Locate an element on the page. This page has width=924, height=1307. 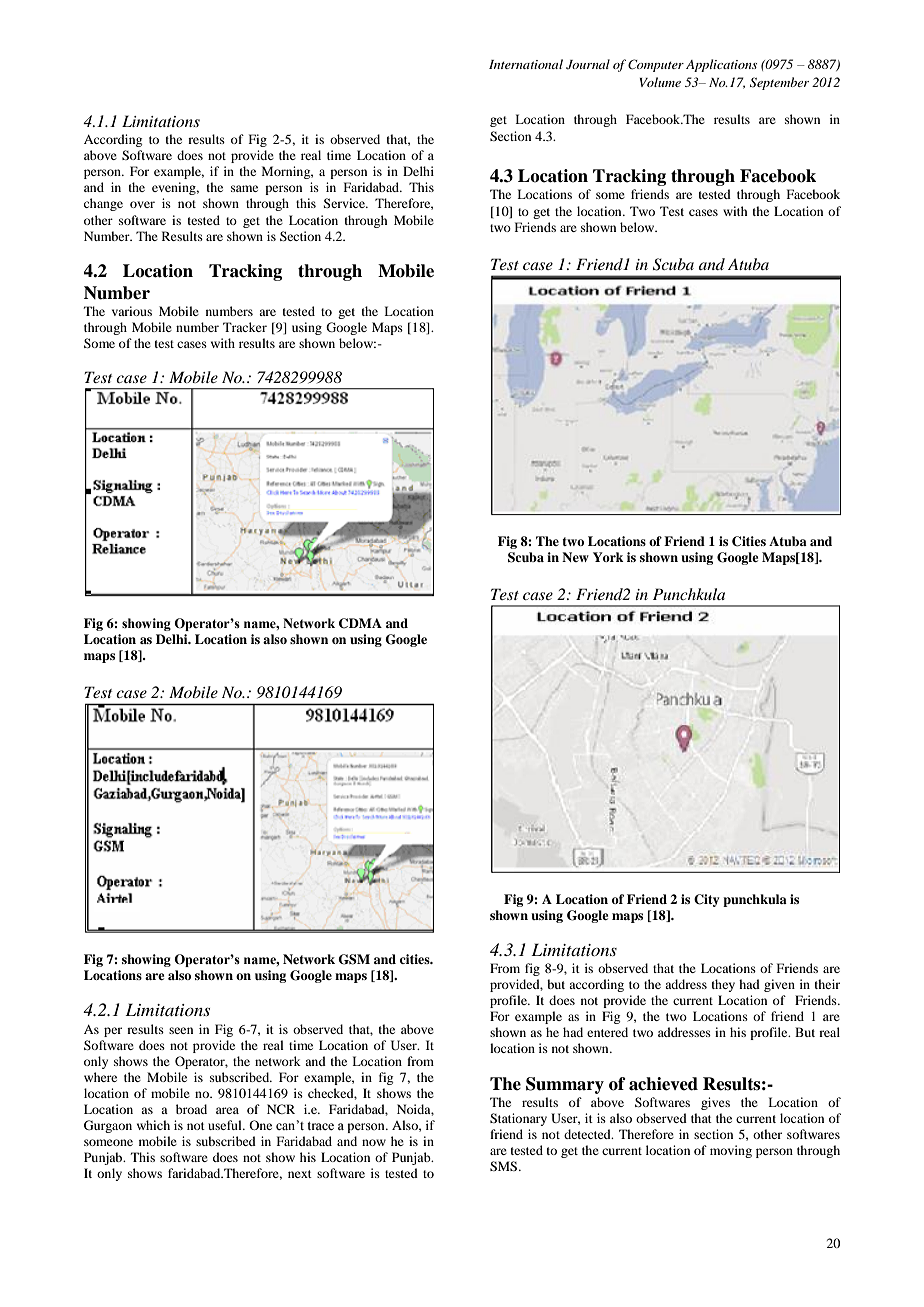
entered is located at coordinates (607, 1032).
